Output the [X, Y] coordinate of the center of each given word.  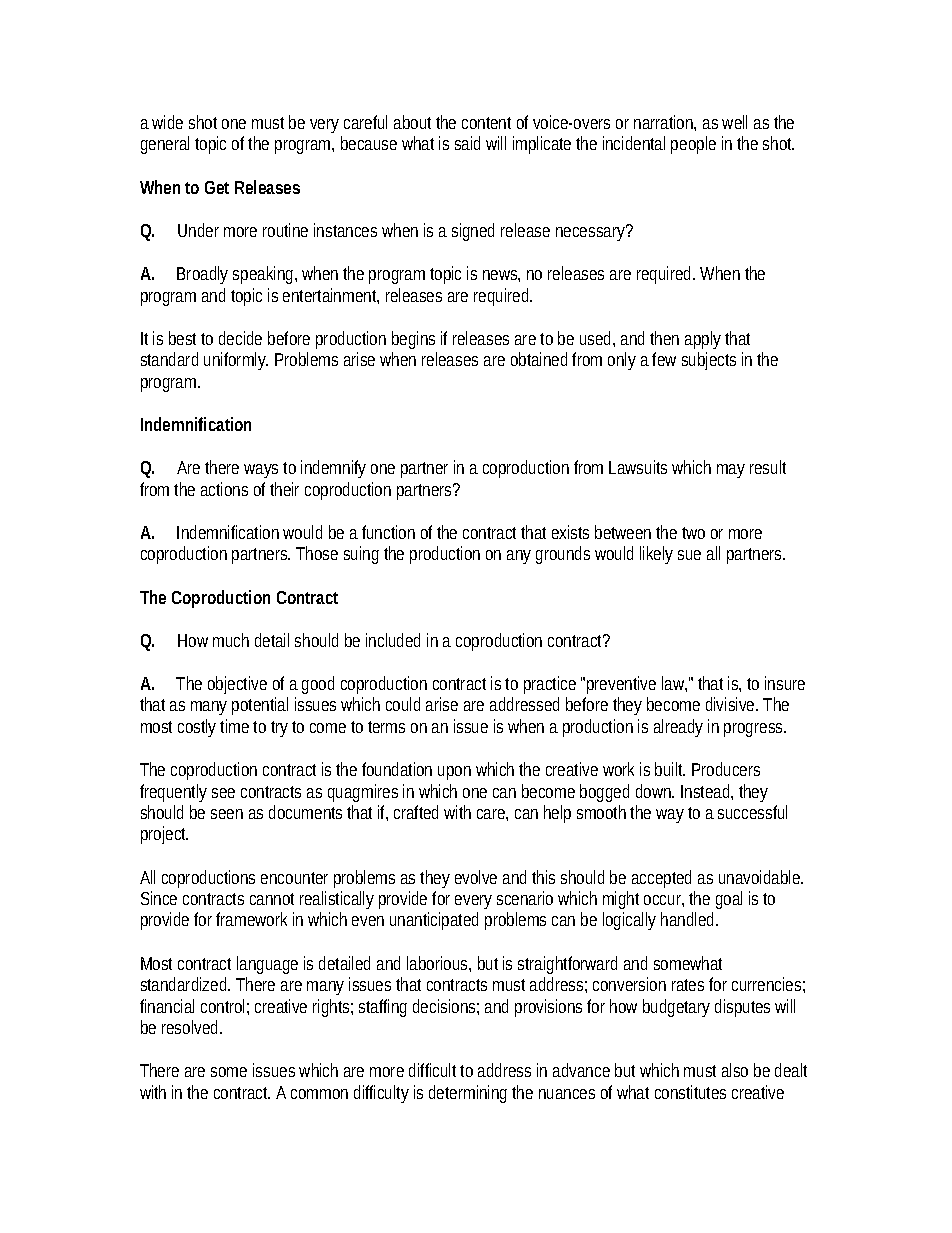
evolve [476, 877]
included [393, 640]
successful [752, 812]
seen [227, 814]
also [735, 1070]
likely [656, 555]
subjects [709, 361]
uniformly [236, 361]
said [467, 143]
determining [468, 1094]
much [231, 640]
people [693, 145]
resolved [191, 1027]
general [165, 145]
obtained [539, 359]
